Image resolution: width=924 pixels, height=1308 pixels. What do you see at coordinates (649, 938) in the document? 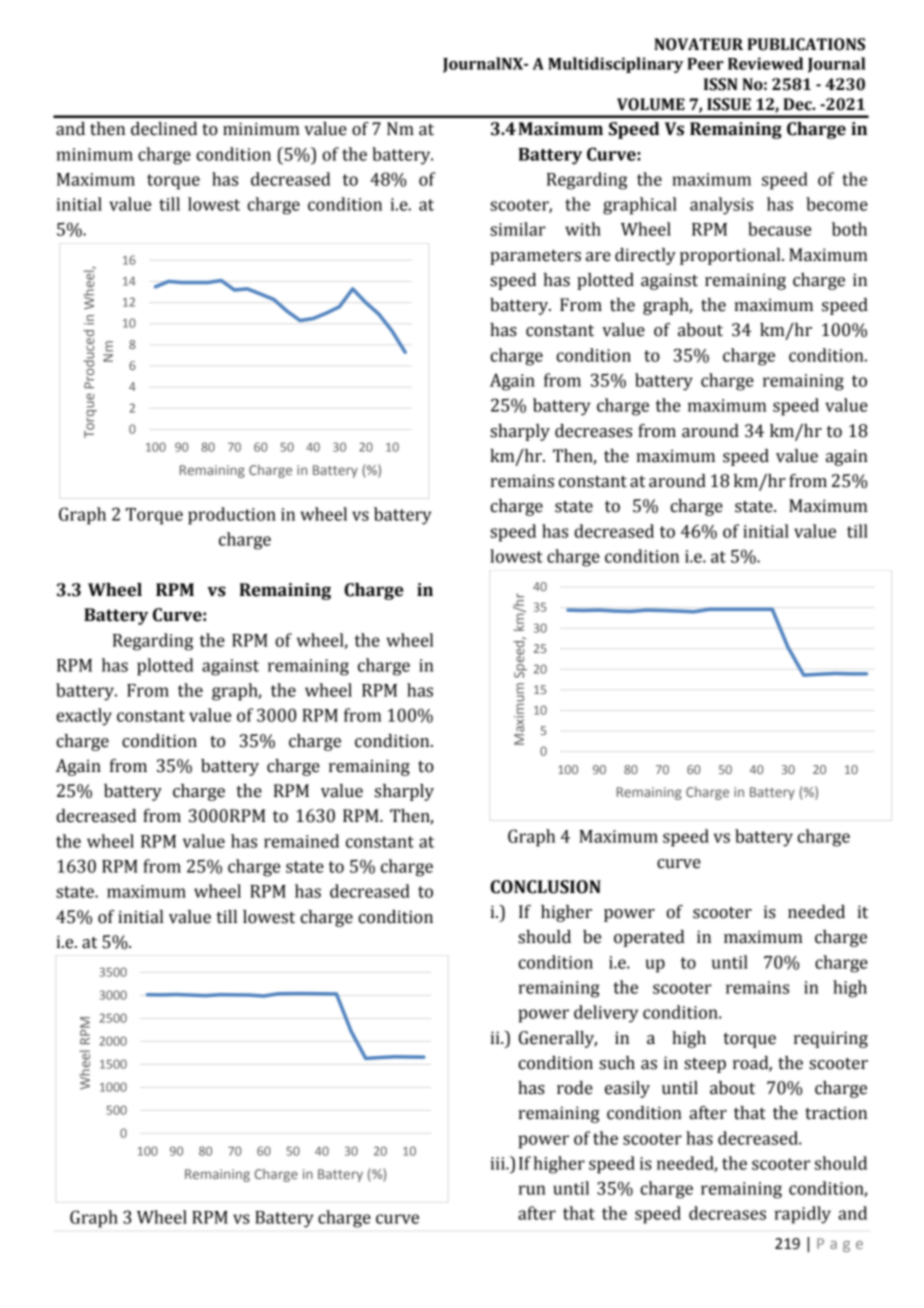
I see `operated` at bounding box center [649, 938].
